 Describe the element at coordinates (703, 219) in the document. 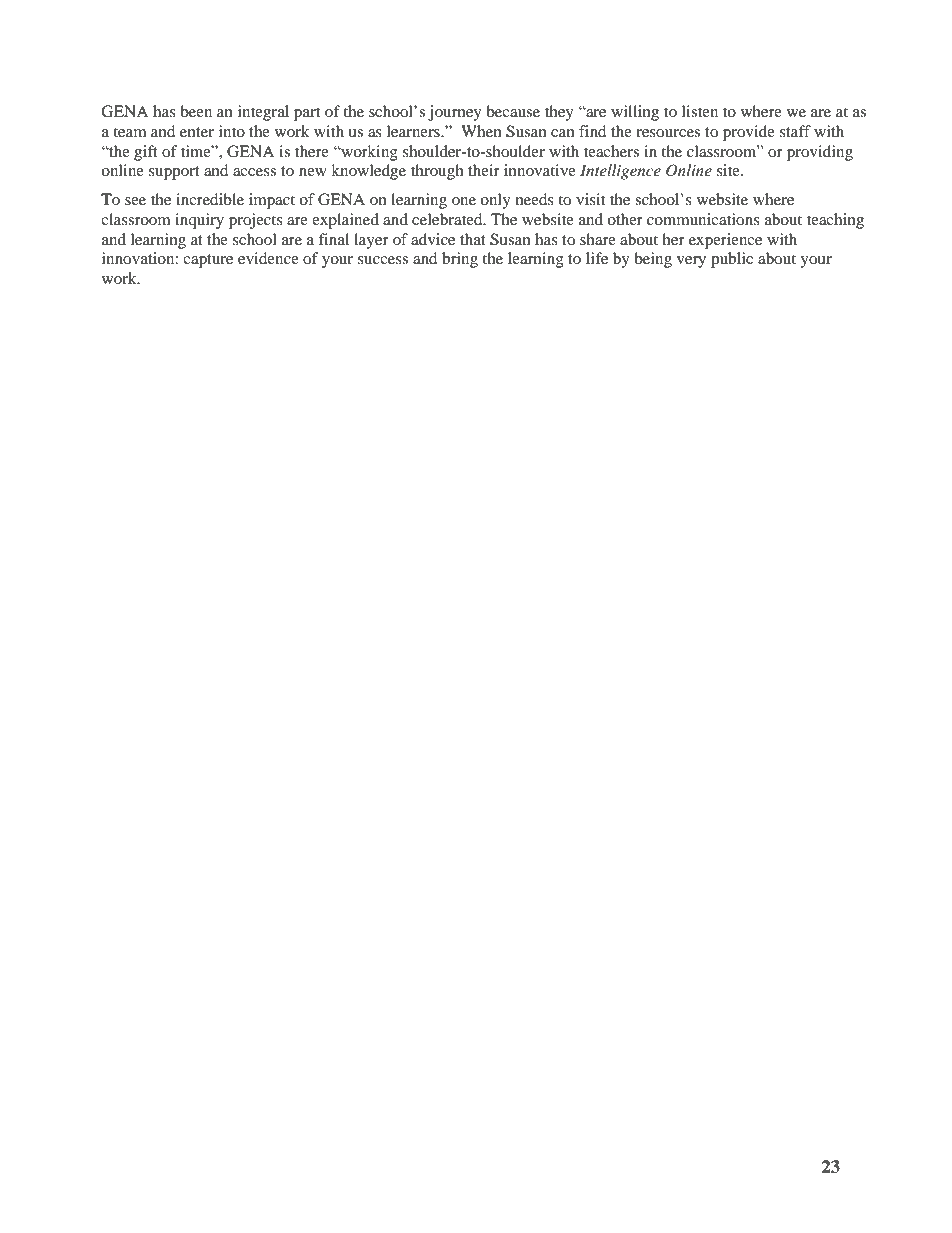

I see `communications` at that location.
